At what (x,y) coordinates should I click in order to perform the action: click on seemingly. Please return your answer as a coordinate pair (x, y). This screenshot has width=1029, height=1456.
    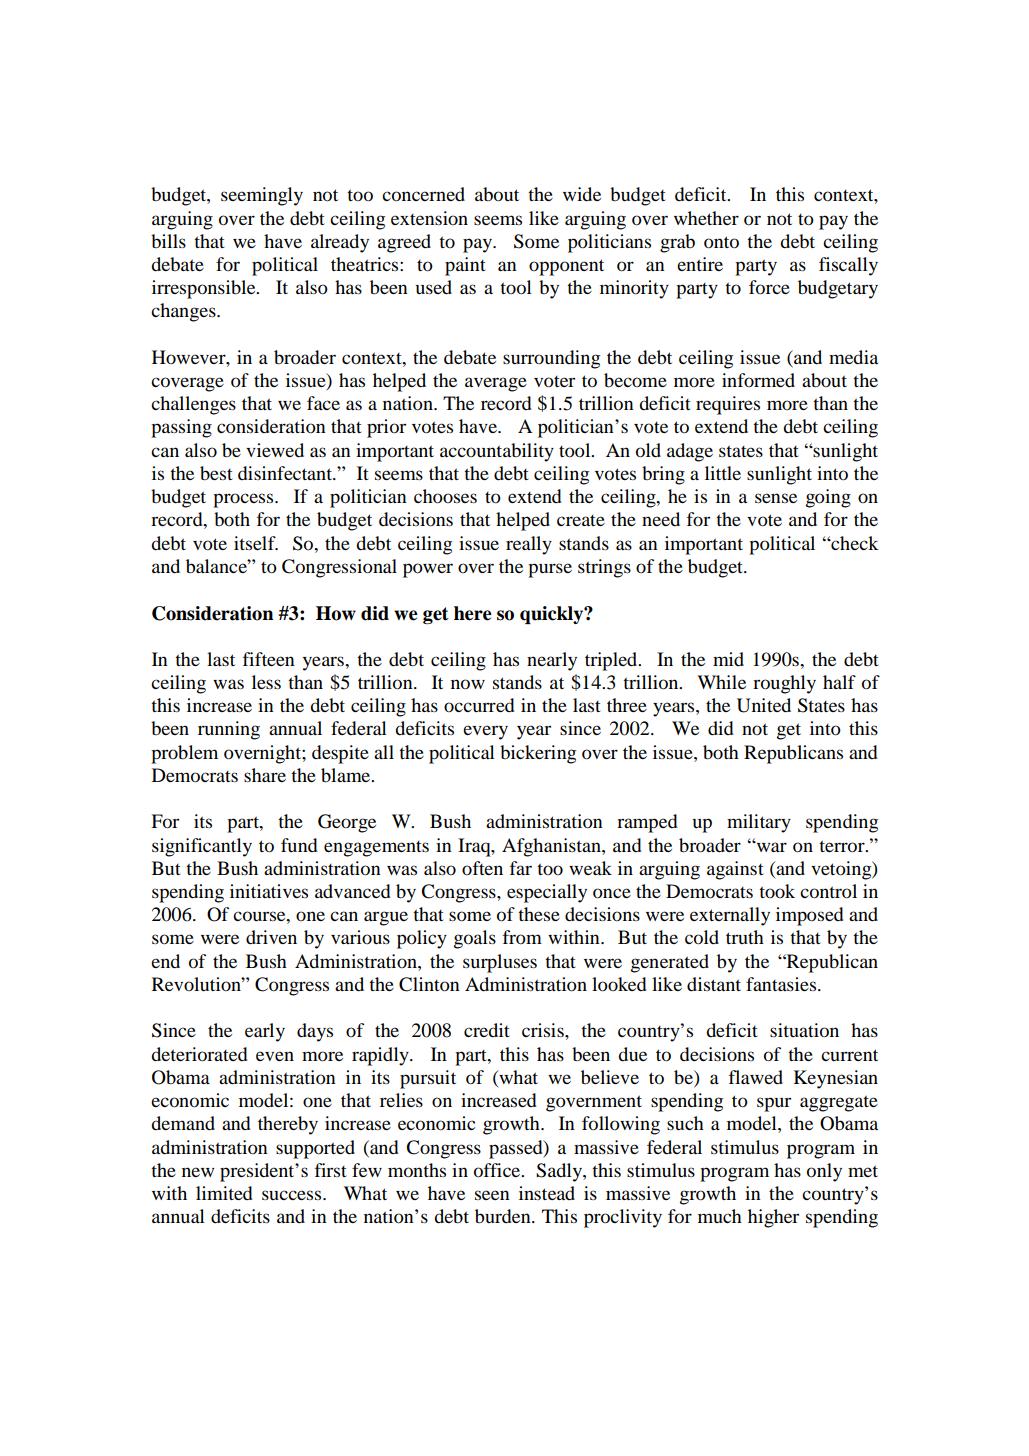
    Looking at the image, I should click on (262, 196).
